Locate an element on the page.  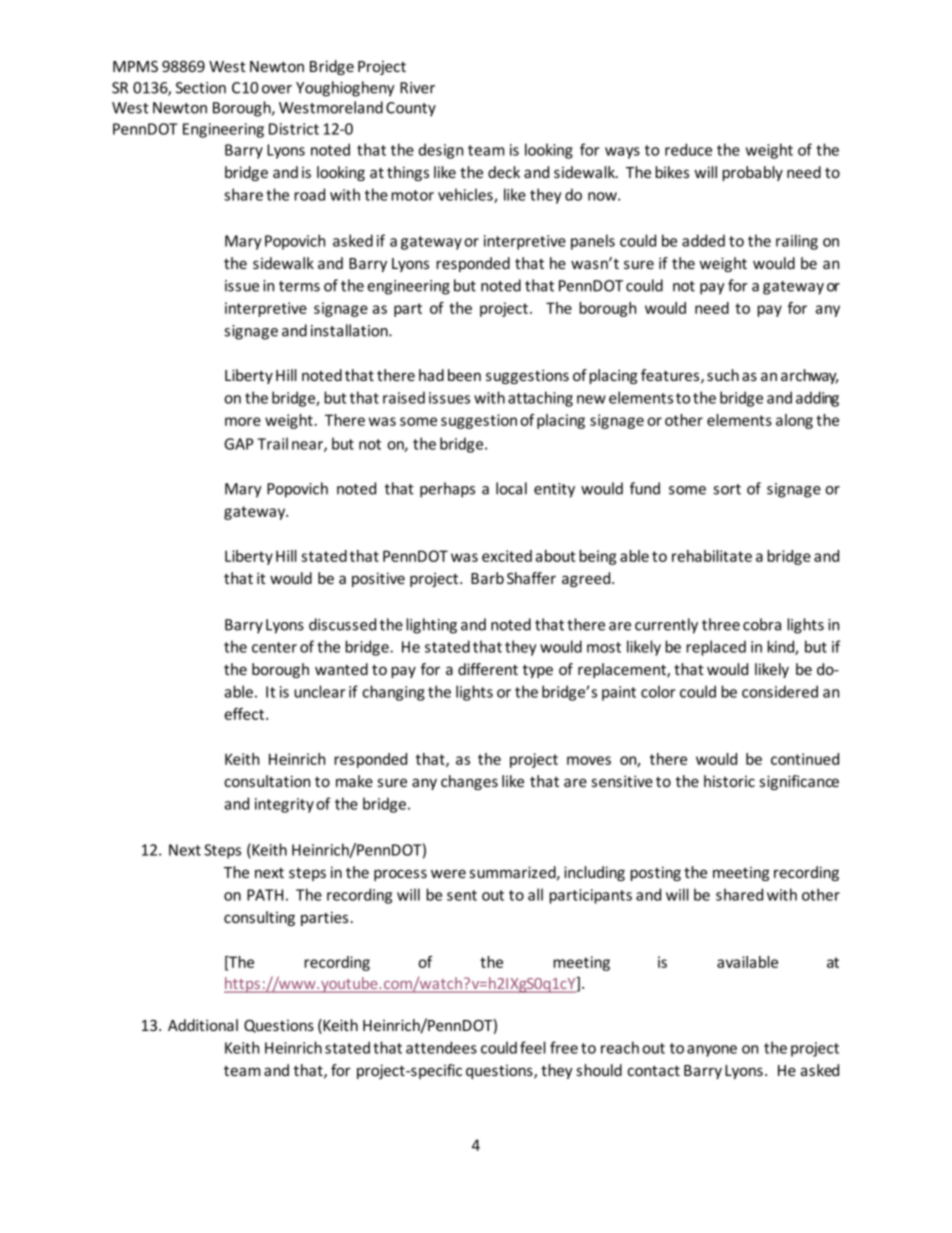
historic is located at coordinates (729, 781).
